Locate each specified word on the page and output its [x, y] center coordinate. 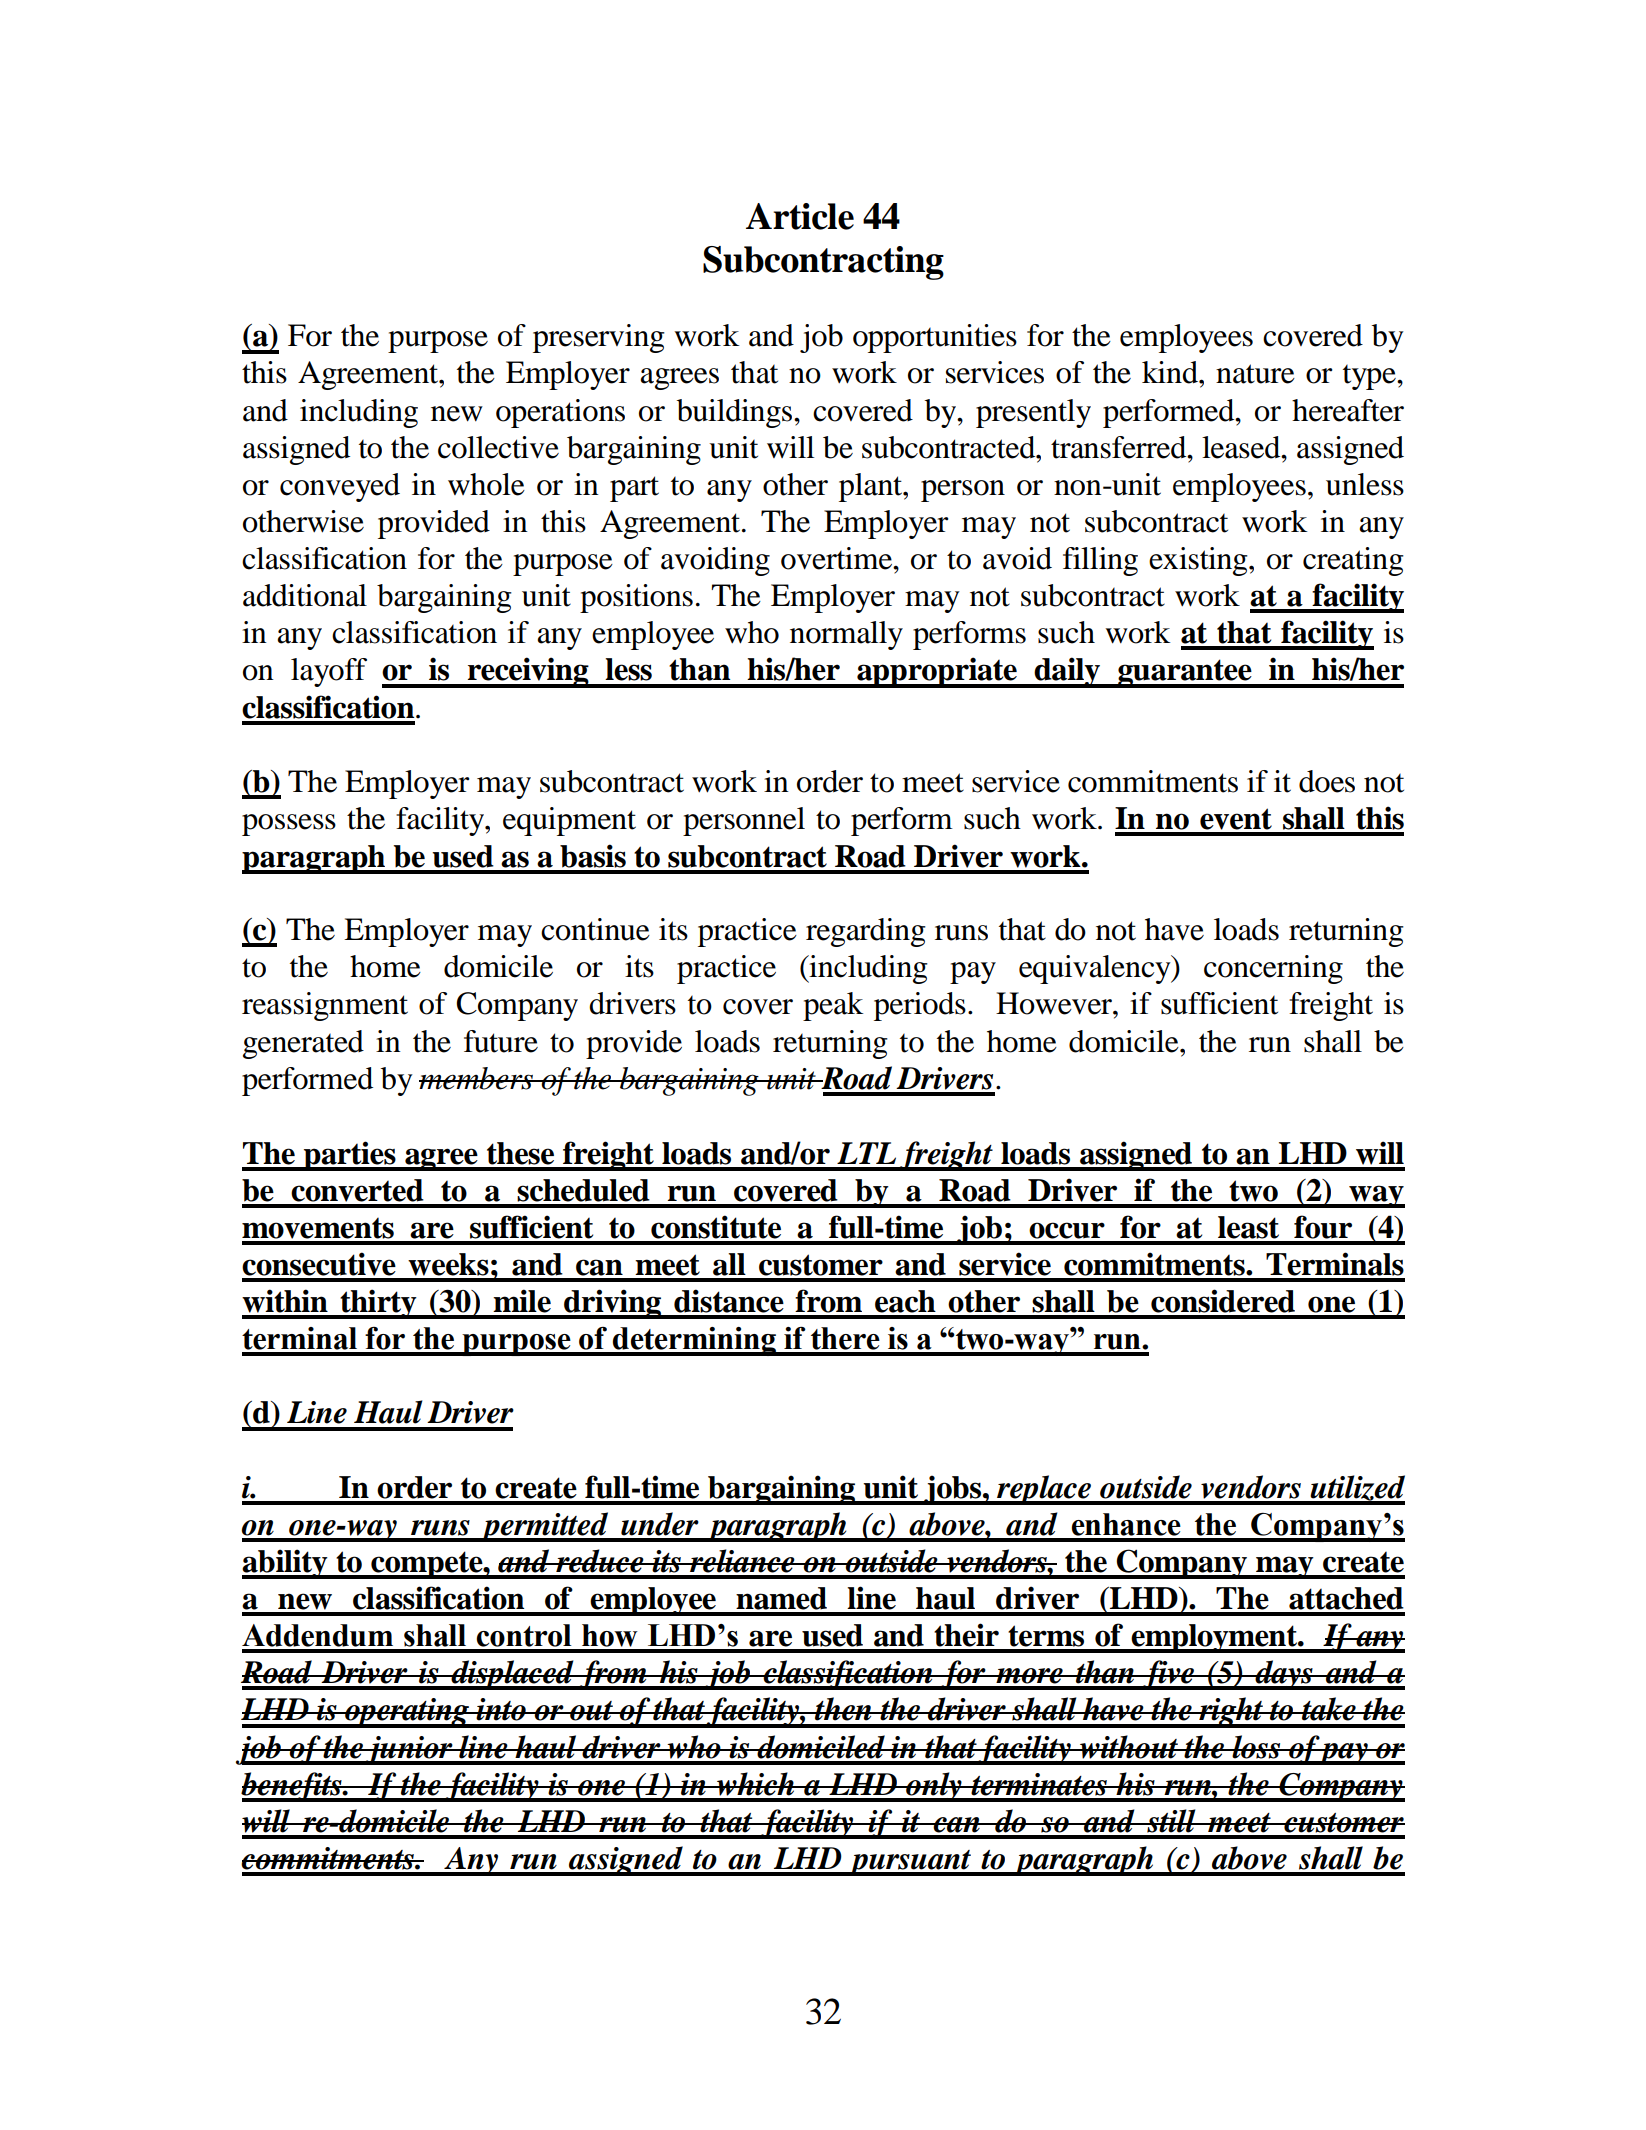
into [501, 1709]
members [477, 1078]
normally [846, 635]
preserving [599, 338]
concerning [1273, 969]
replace [1044, 1490]
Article [800, 216]
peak [833, 1006]
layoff [329, 672]
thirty [378, 1304]
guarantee [1185, 673]
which [756, 1784]
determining [694, 1341]
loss [1256, 1747]
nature [1255, 374]
